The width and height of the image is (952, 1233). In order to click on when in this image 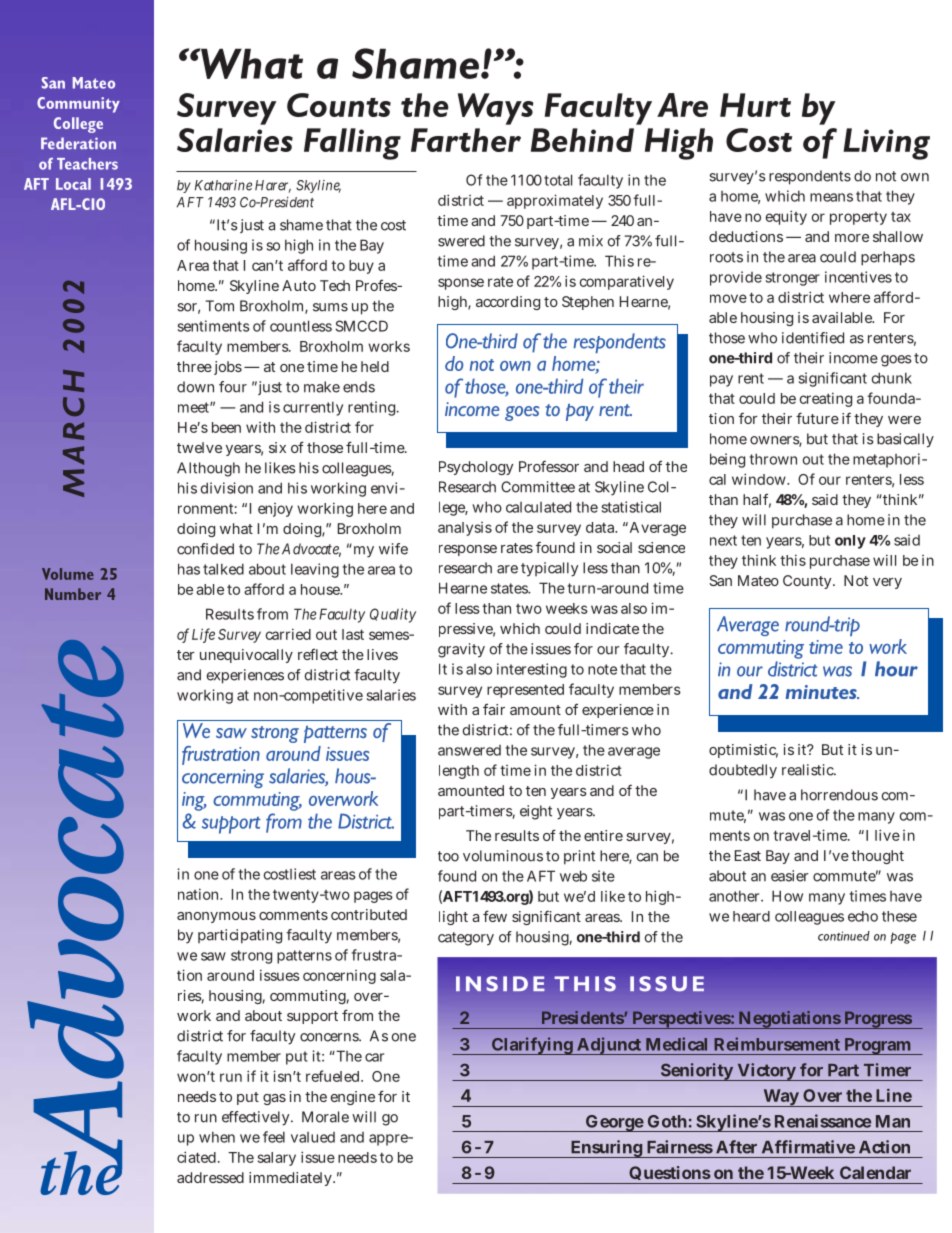, I will do `click(217, 1137)`.
